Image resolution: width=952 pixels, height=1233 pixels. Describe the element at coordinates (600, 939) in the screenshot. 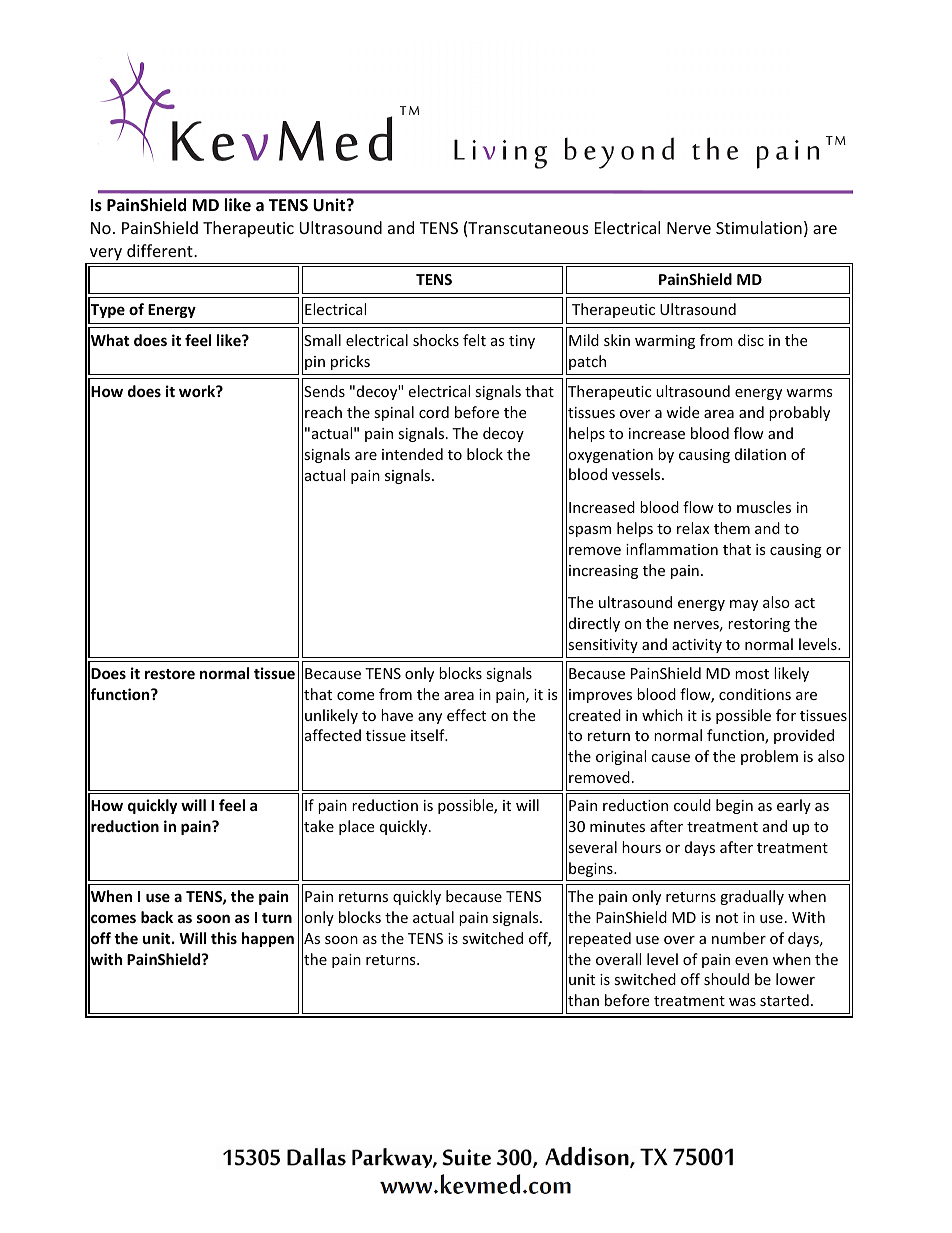

I see `repeated` at that location.
